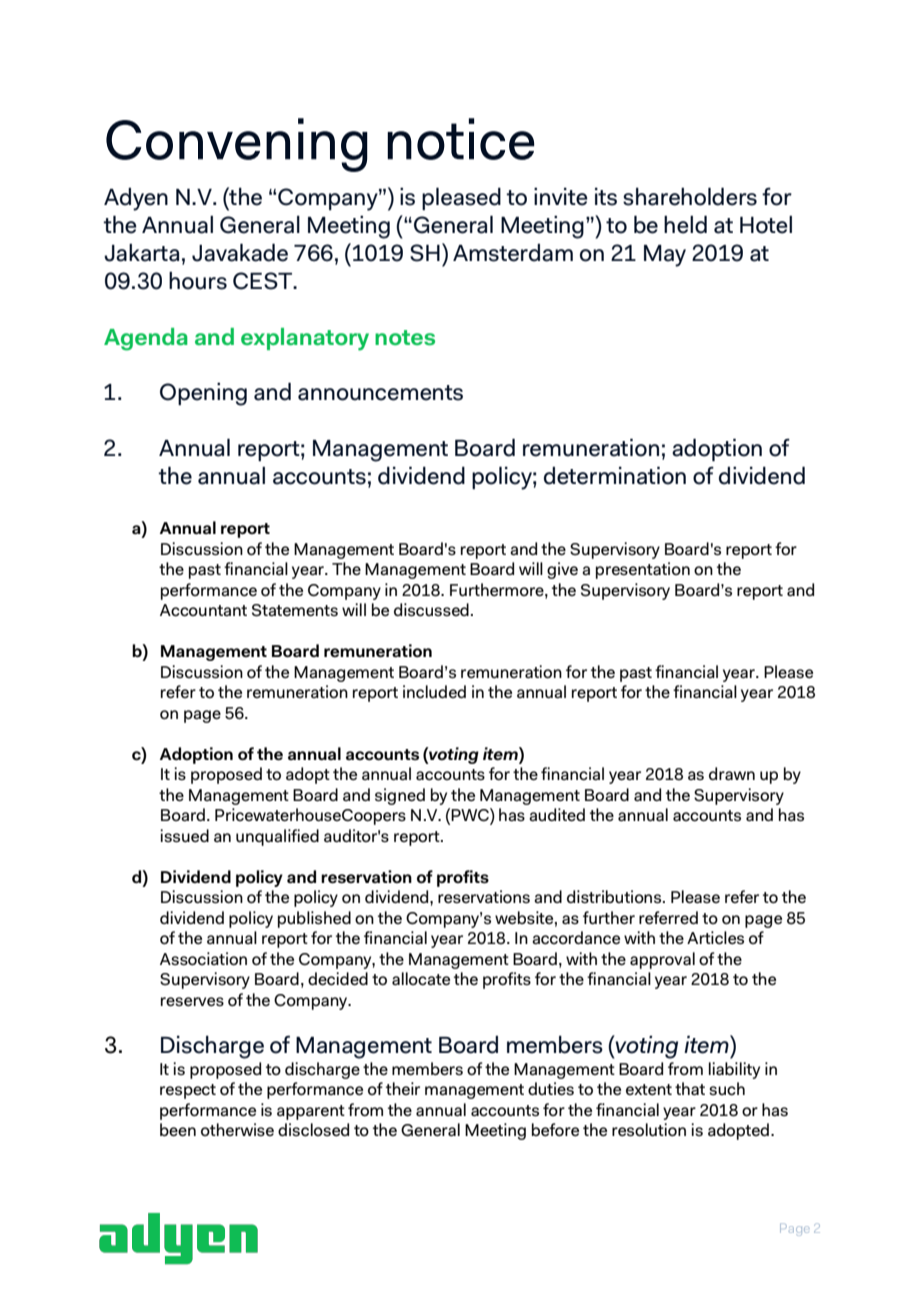 This page has width=924, height=1308. I want to click on presentation, so click(643, 570).
